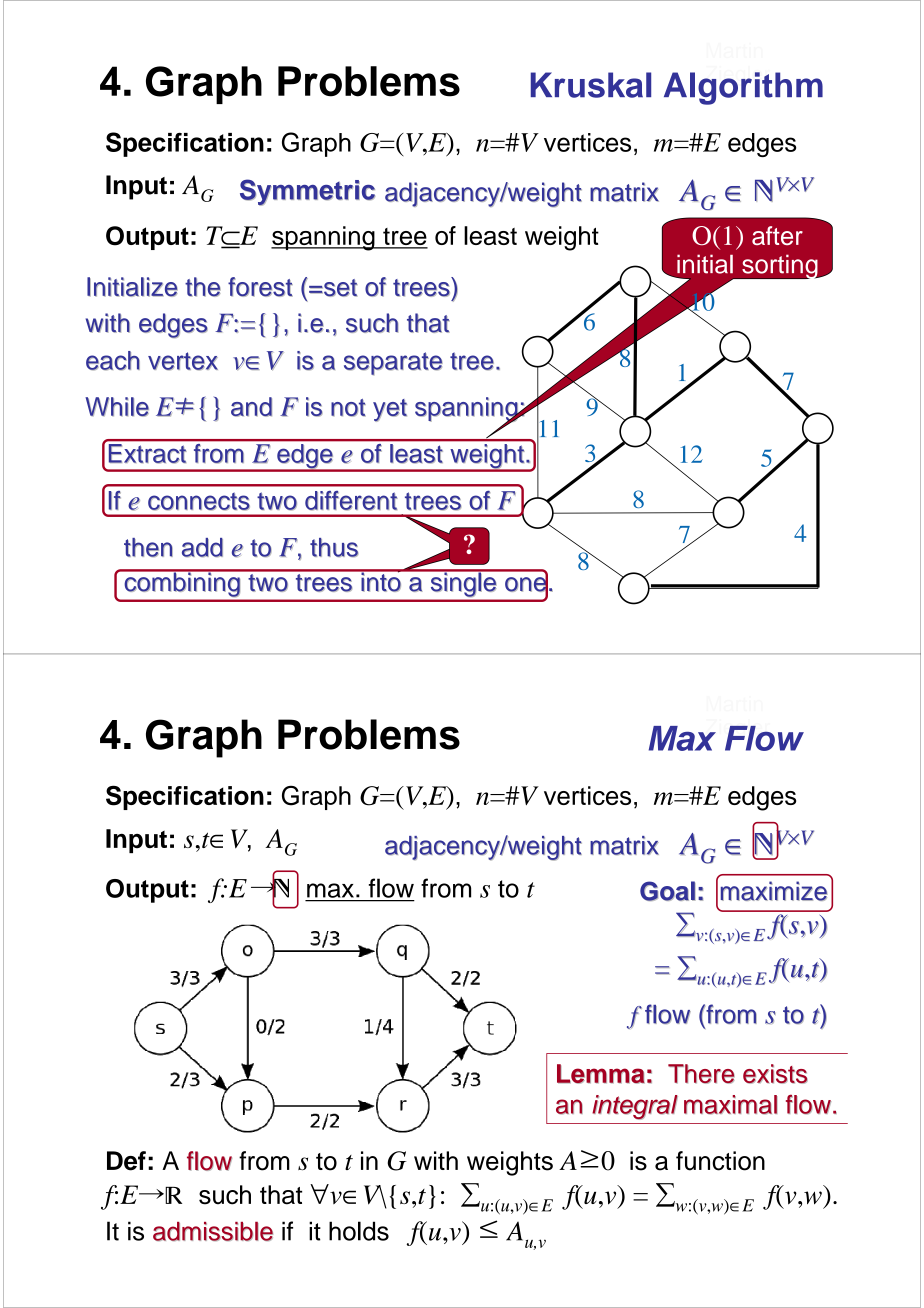  What do you see at coordinates (341, 288) in the screenshot?
I see `set` at bounding box center [341, 288].
